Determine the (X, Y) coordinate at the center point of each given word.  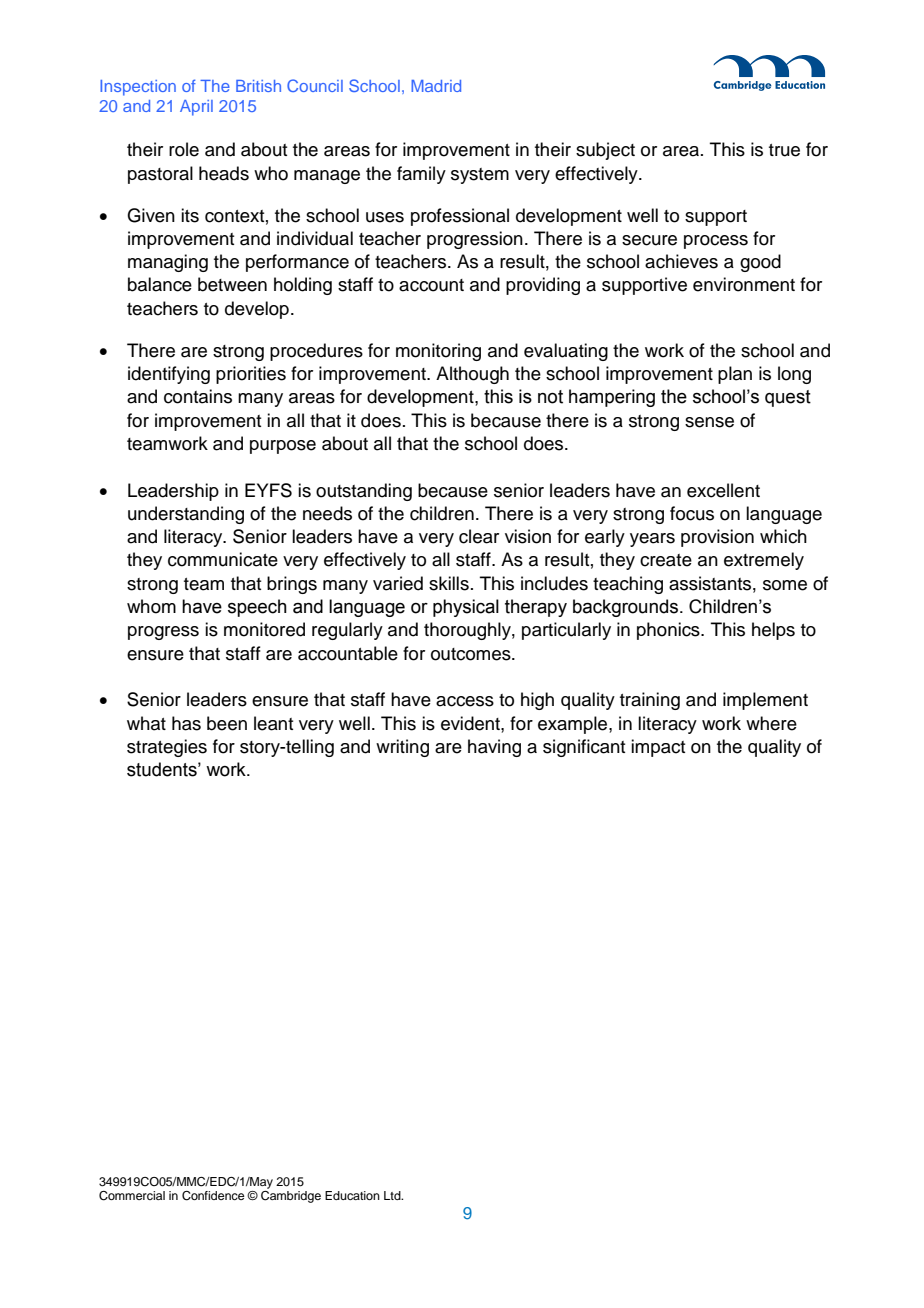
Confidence (213, 1196)
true (784, 150)
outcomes (472, 654)
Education (352, 1195)
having (494, 748)
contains (198, 396)
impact (658, 748)
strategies (167, 748)
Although (472, 375)
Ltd (393, 1195)
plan (735, 375)
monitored (264, 629)
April (196, 108)
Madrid (436, 86)
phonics (669, 631)
